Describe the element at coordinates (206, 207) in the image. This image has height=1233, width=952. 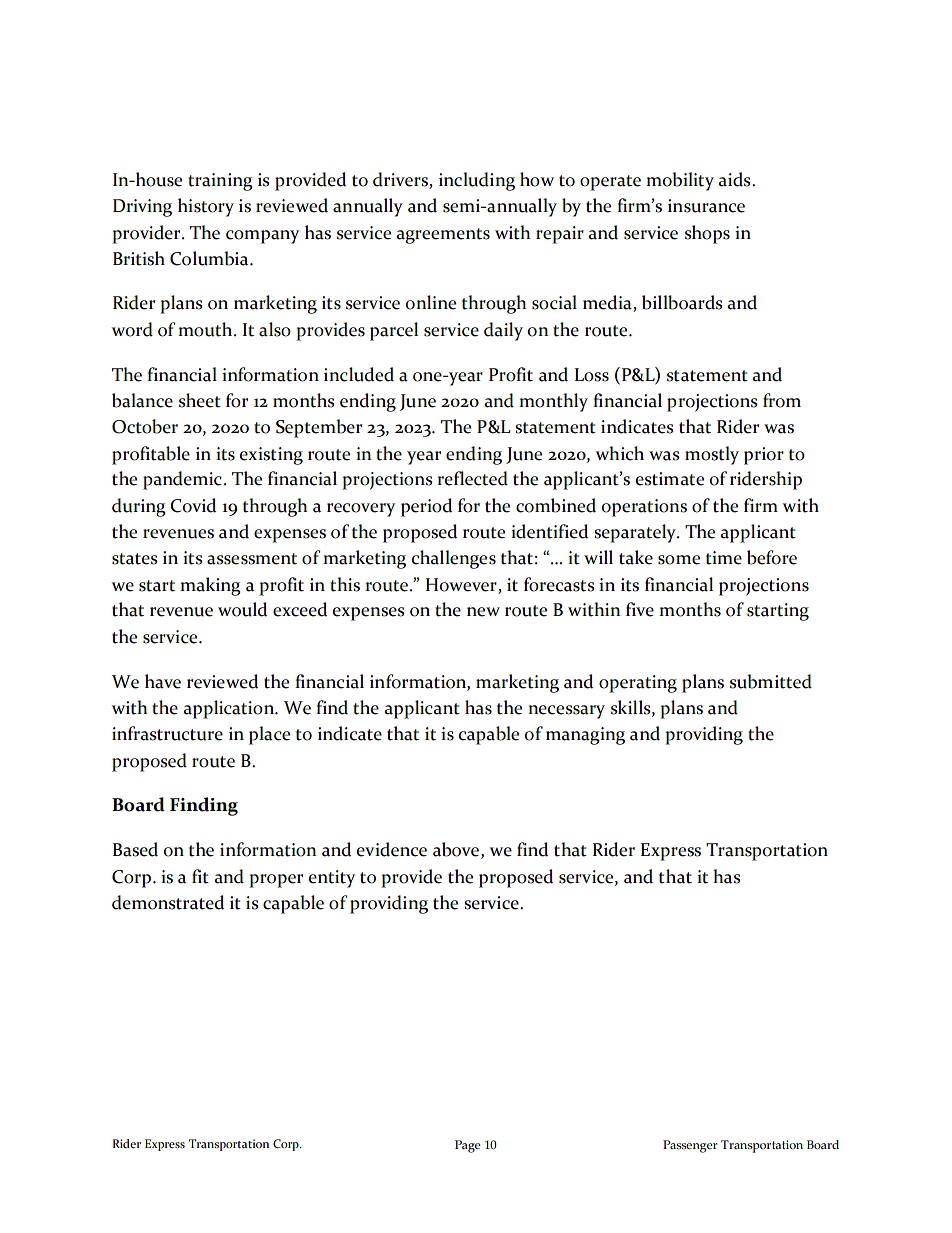
I see `history` at that location.
